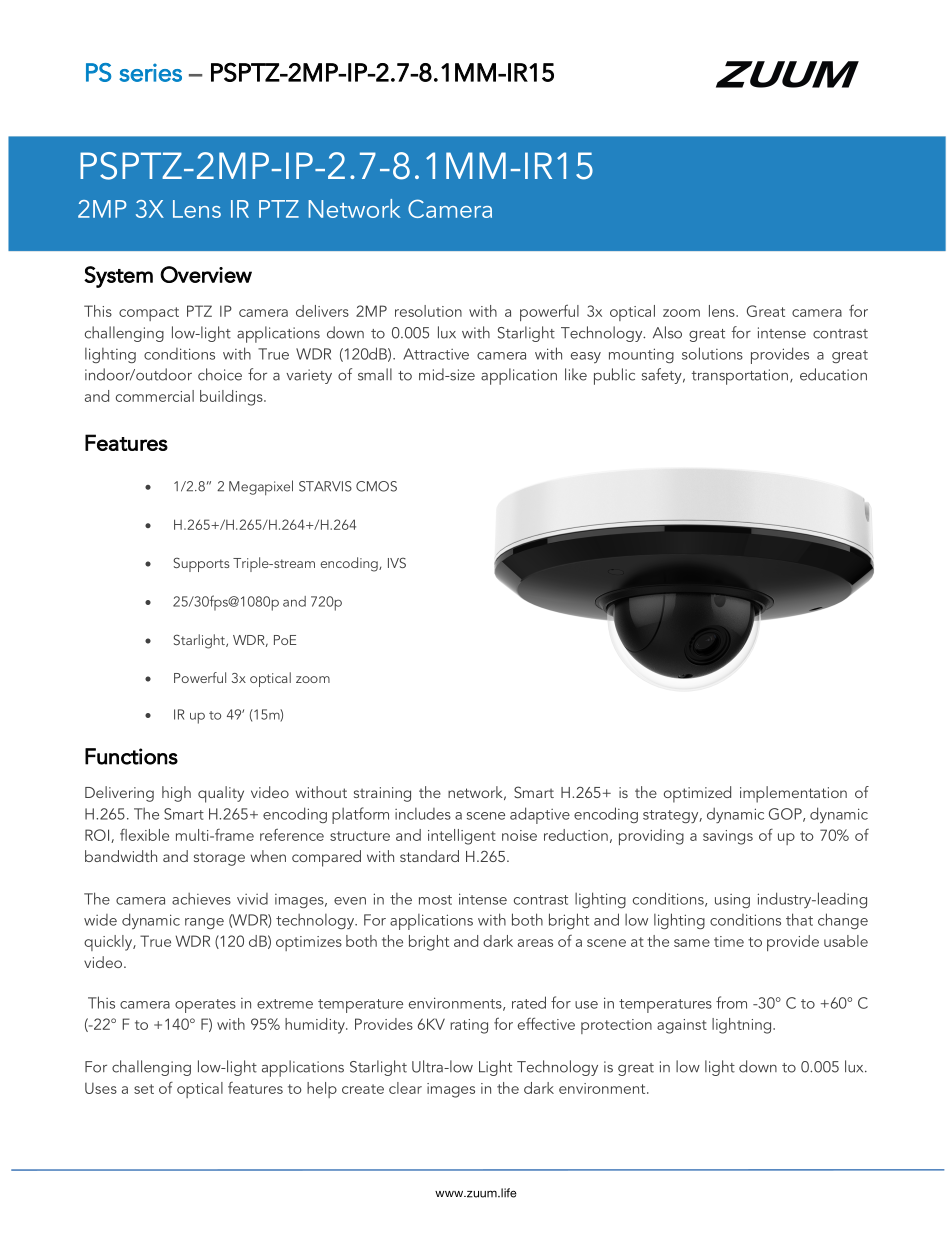 This document has width=952, height=1233. Describe the element at coordinates (150, 72) in the document. I see `series` at that location.
